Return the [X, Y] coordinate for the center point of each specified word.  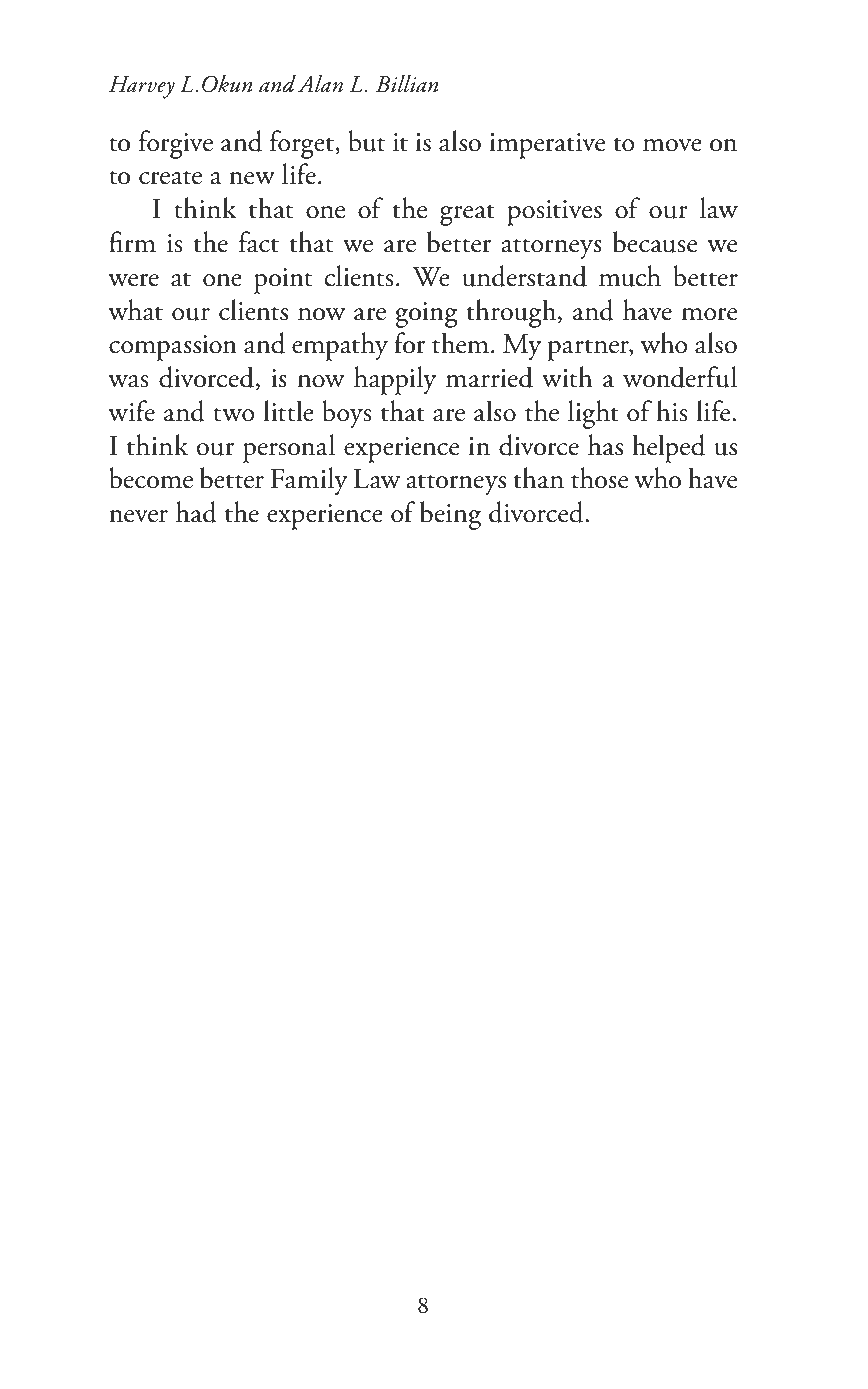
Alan [320, 84]
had [196, 512]
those [599, 478]
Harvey [142, 87]
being [450, 515]
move [672, 145]
